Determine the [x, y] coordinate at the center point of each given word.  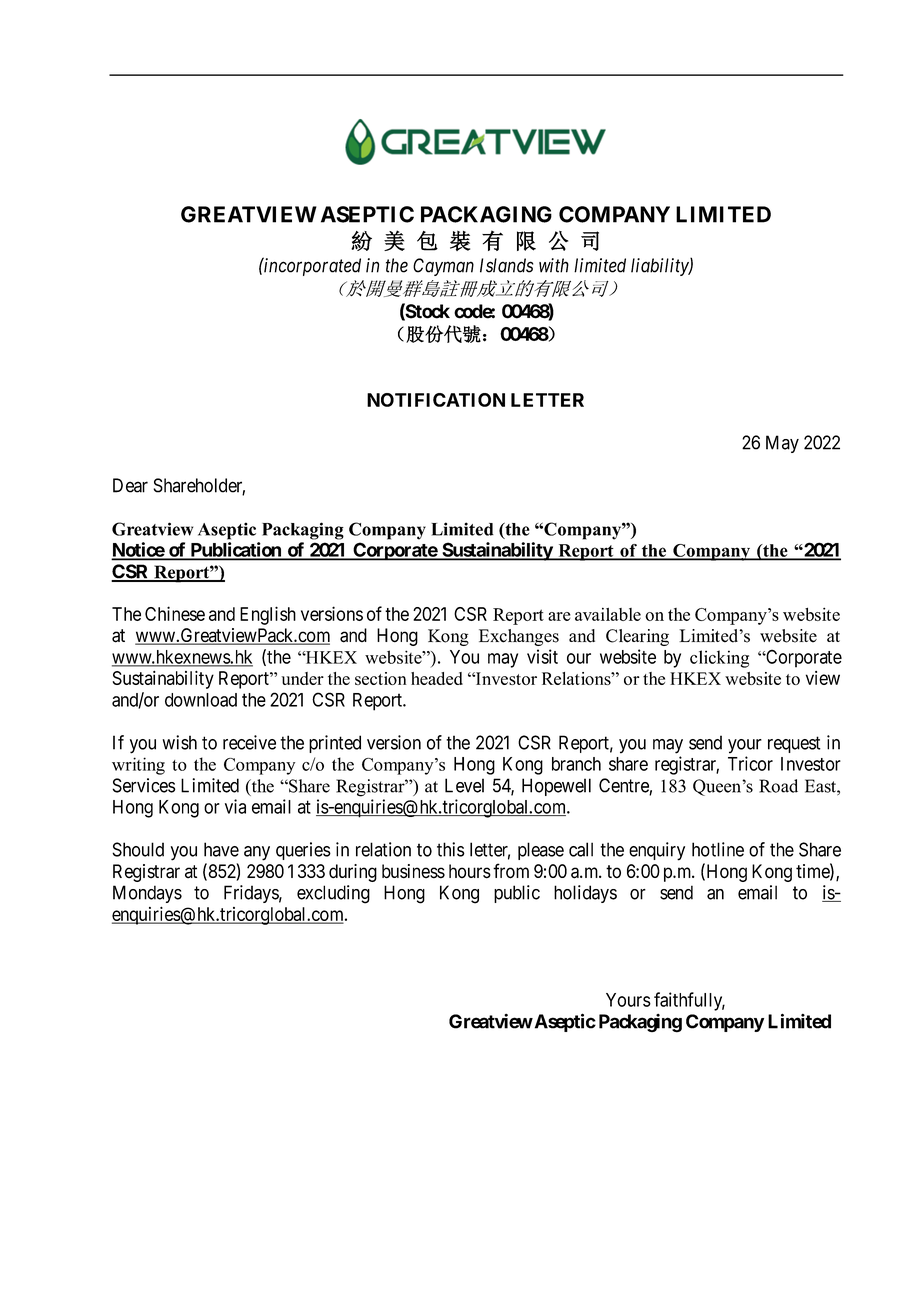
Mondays [147, 894]
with [554, 265]
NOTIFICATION [436, 400]
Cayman [443, 267]
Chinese [175, 613]
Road [778, 786]
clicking [719, 659]
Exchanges [519, 637]
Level [464, 785]
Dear [130, 485]
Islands [506, 265]
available [608, 614]
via [235, 806]
